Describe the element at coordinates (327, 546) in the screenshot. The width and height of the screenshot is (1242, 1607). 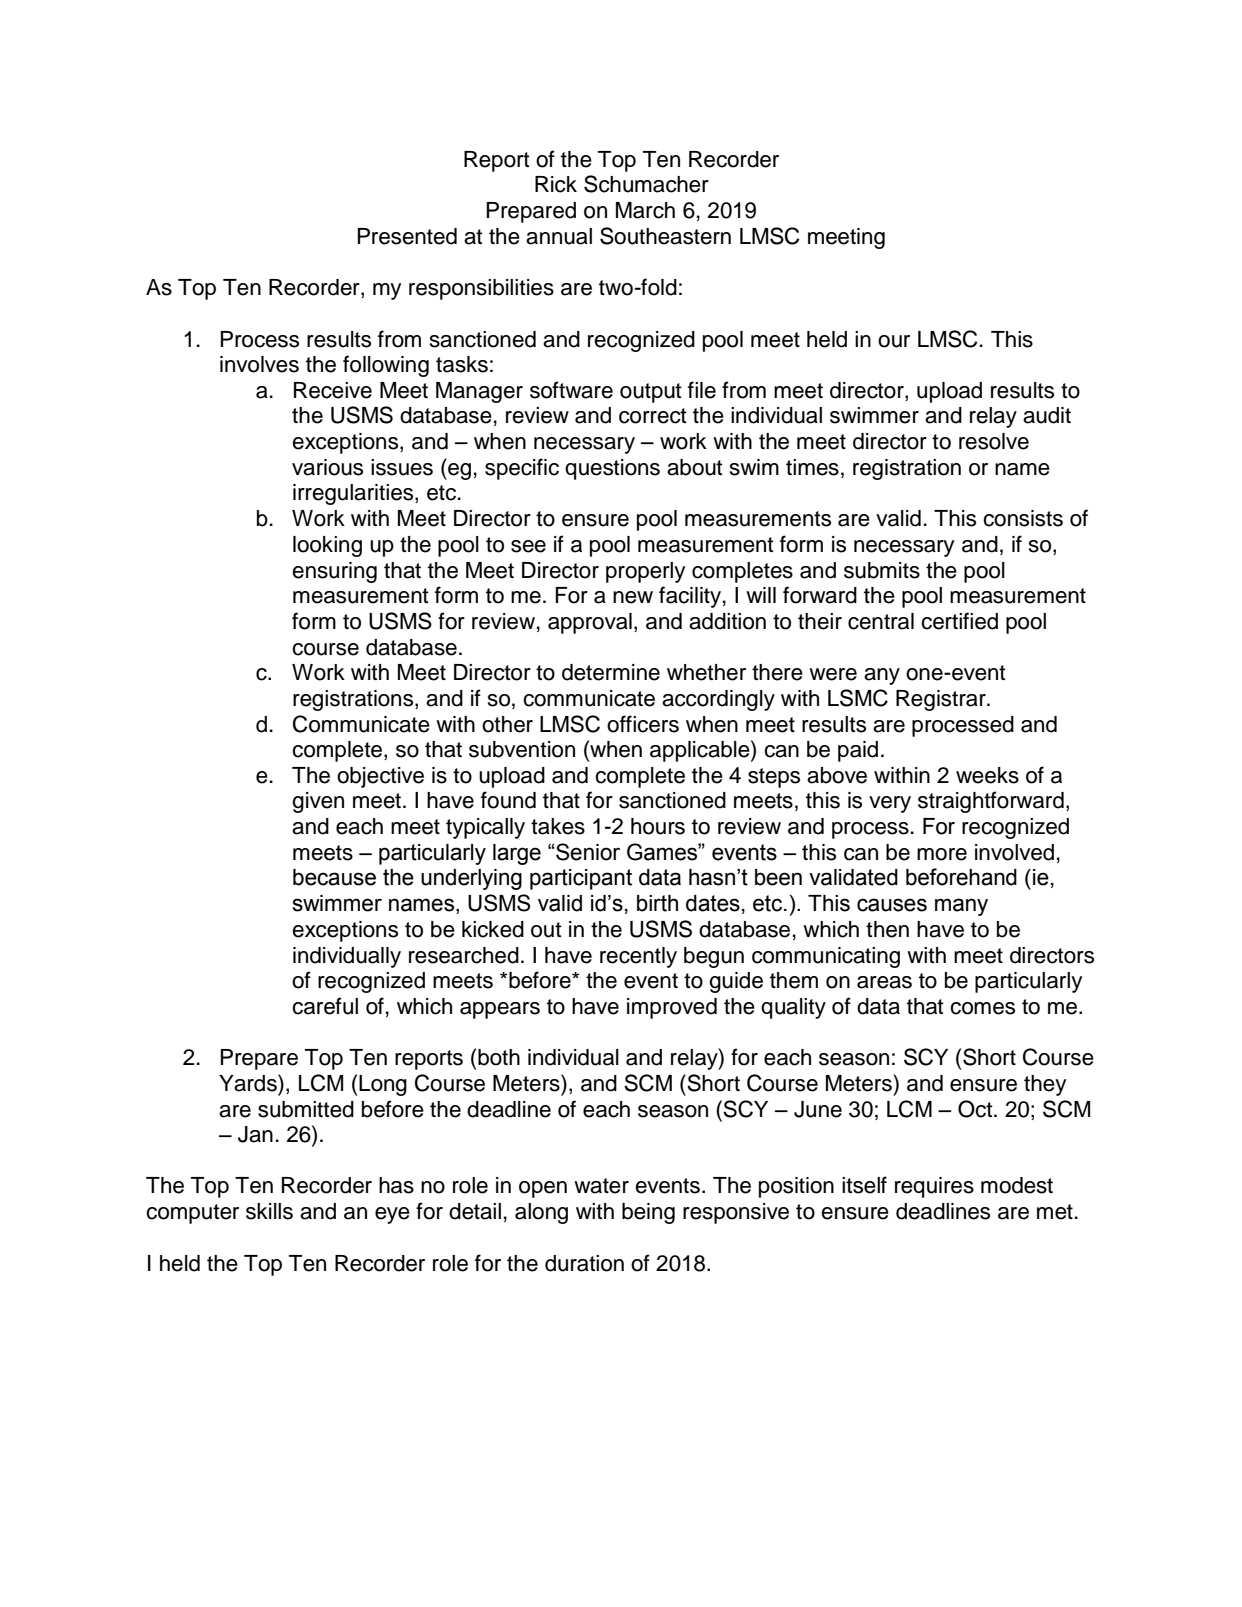
I see `looking` at that location.
